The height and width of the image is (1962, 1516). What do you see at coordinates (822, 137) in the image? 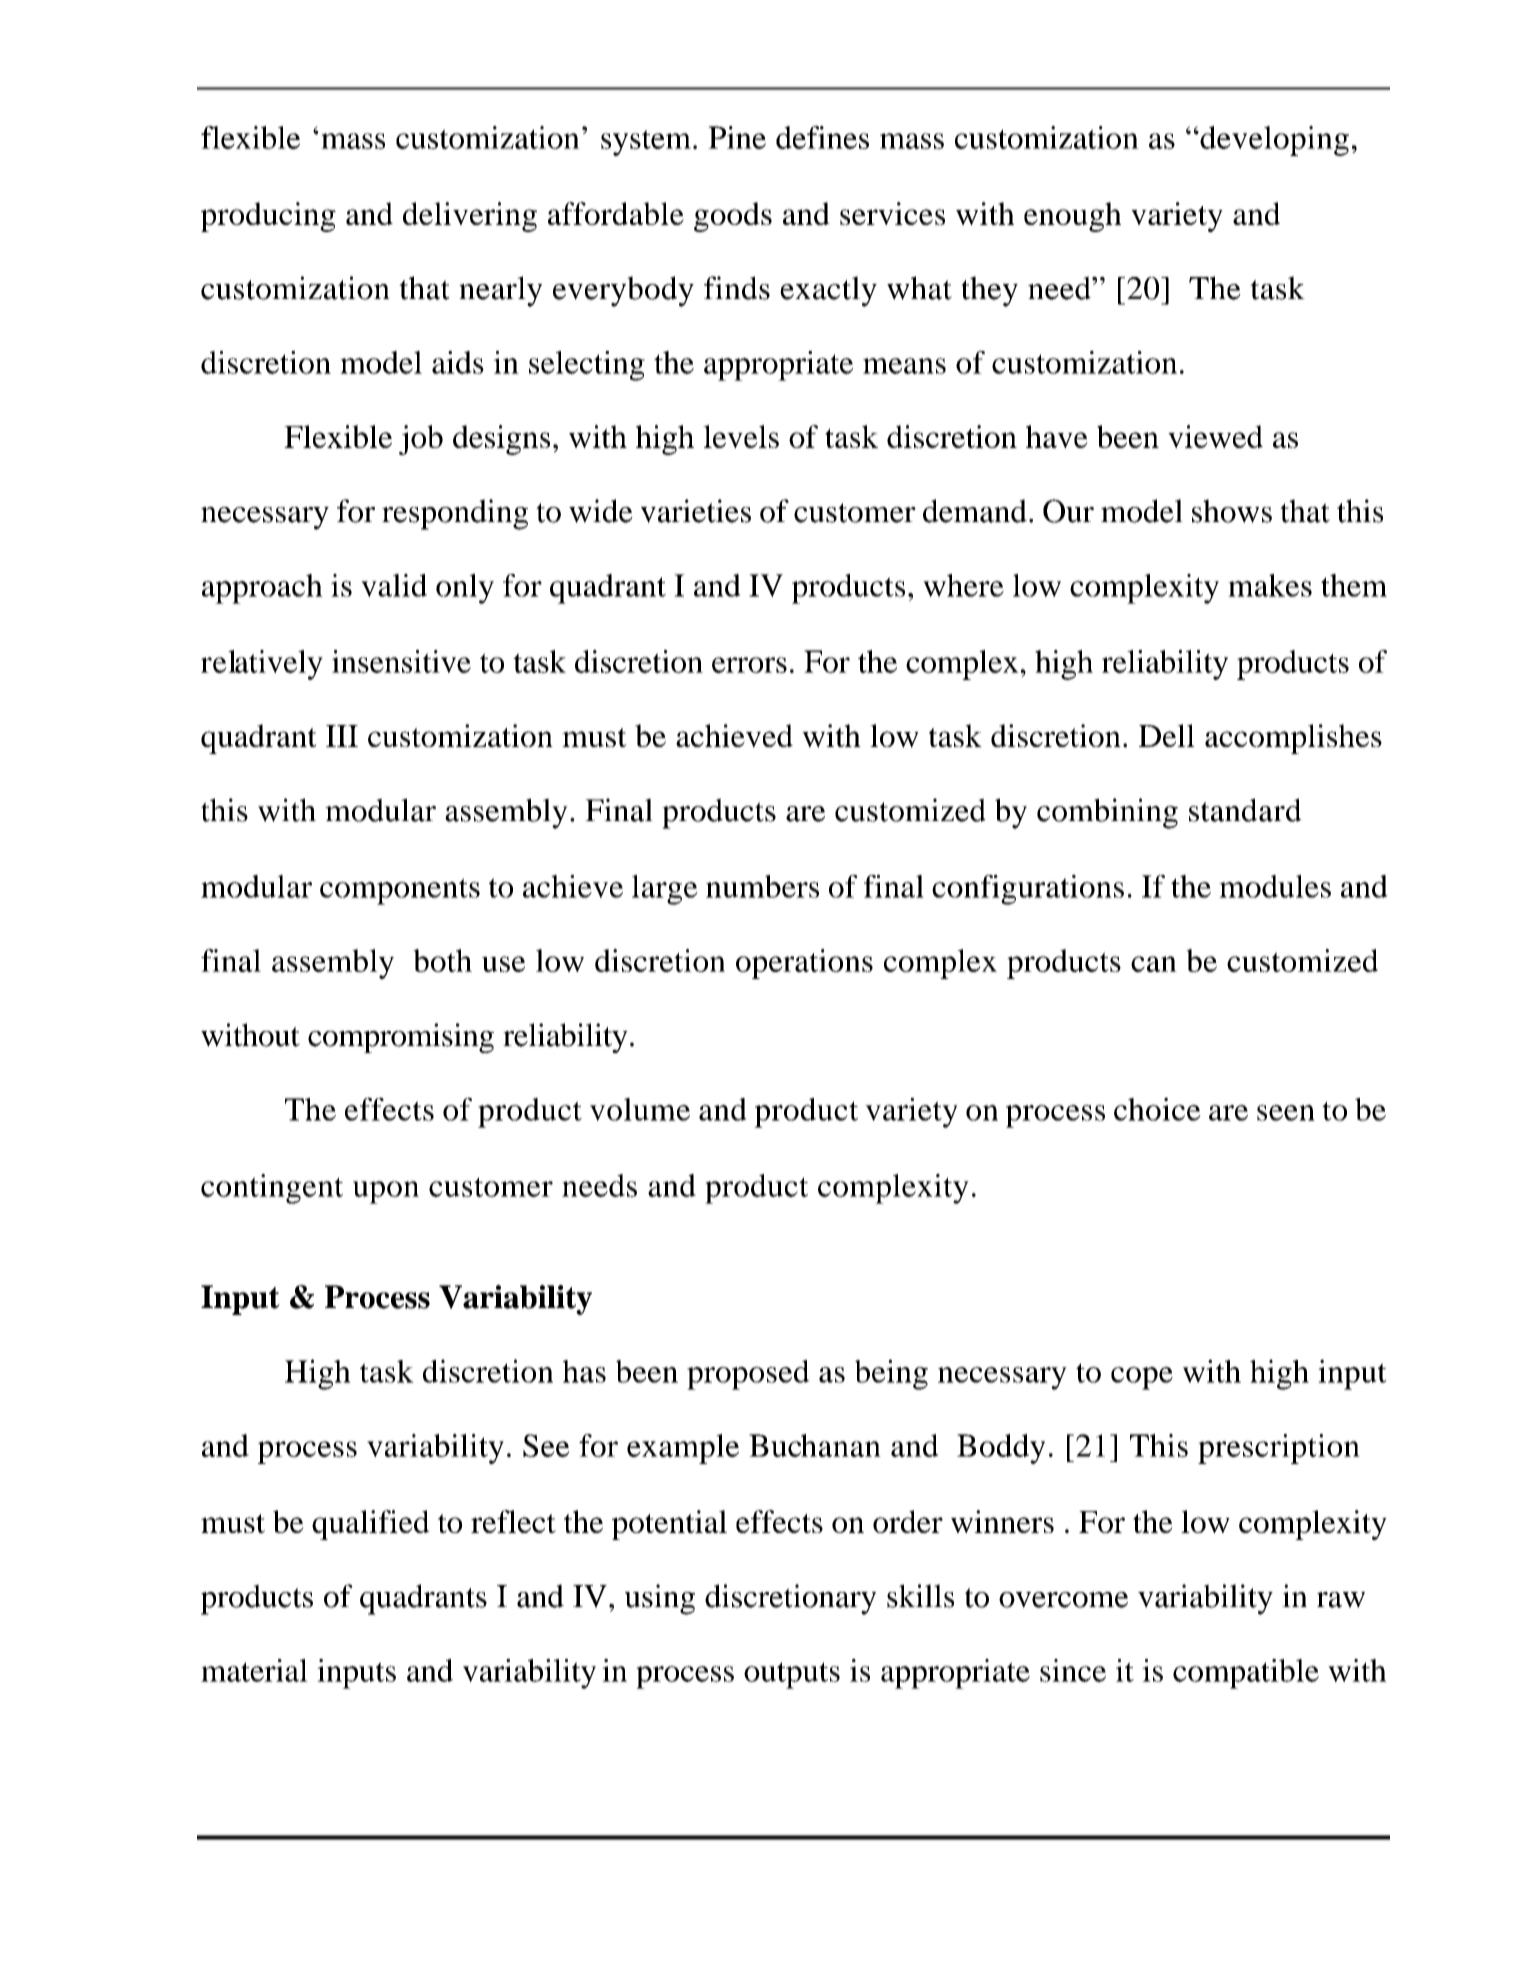
I see `defines` at bounding box center [822, 137].
